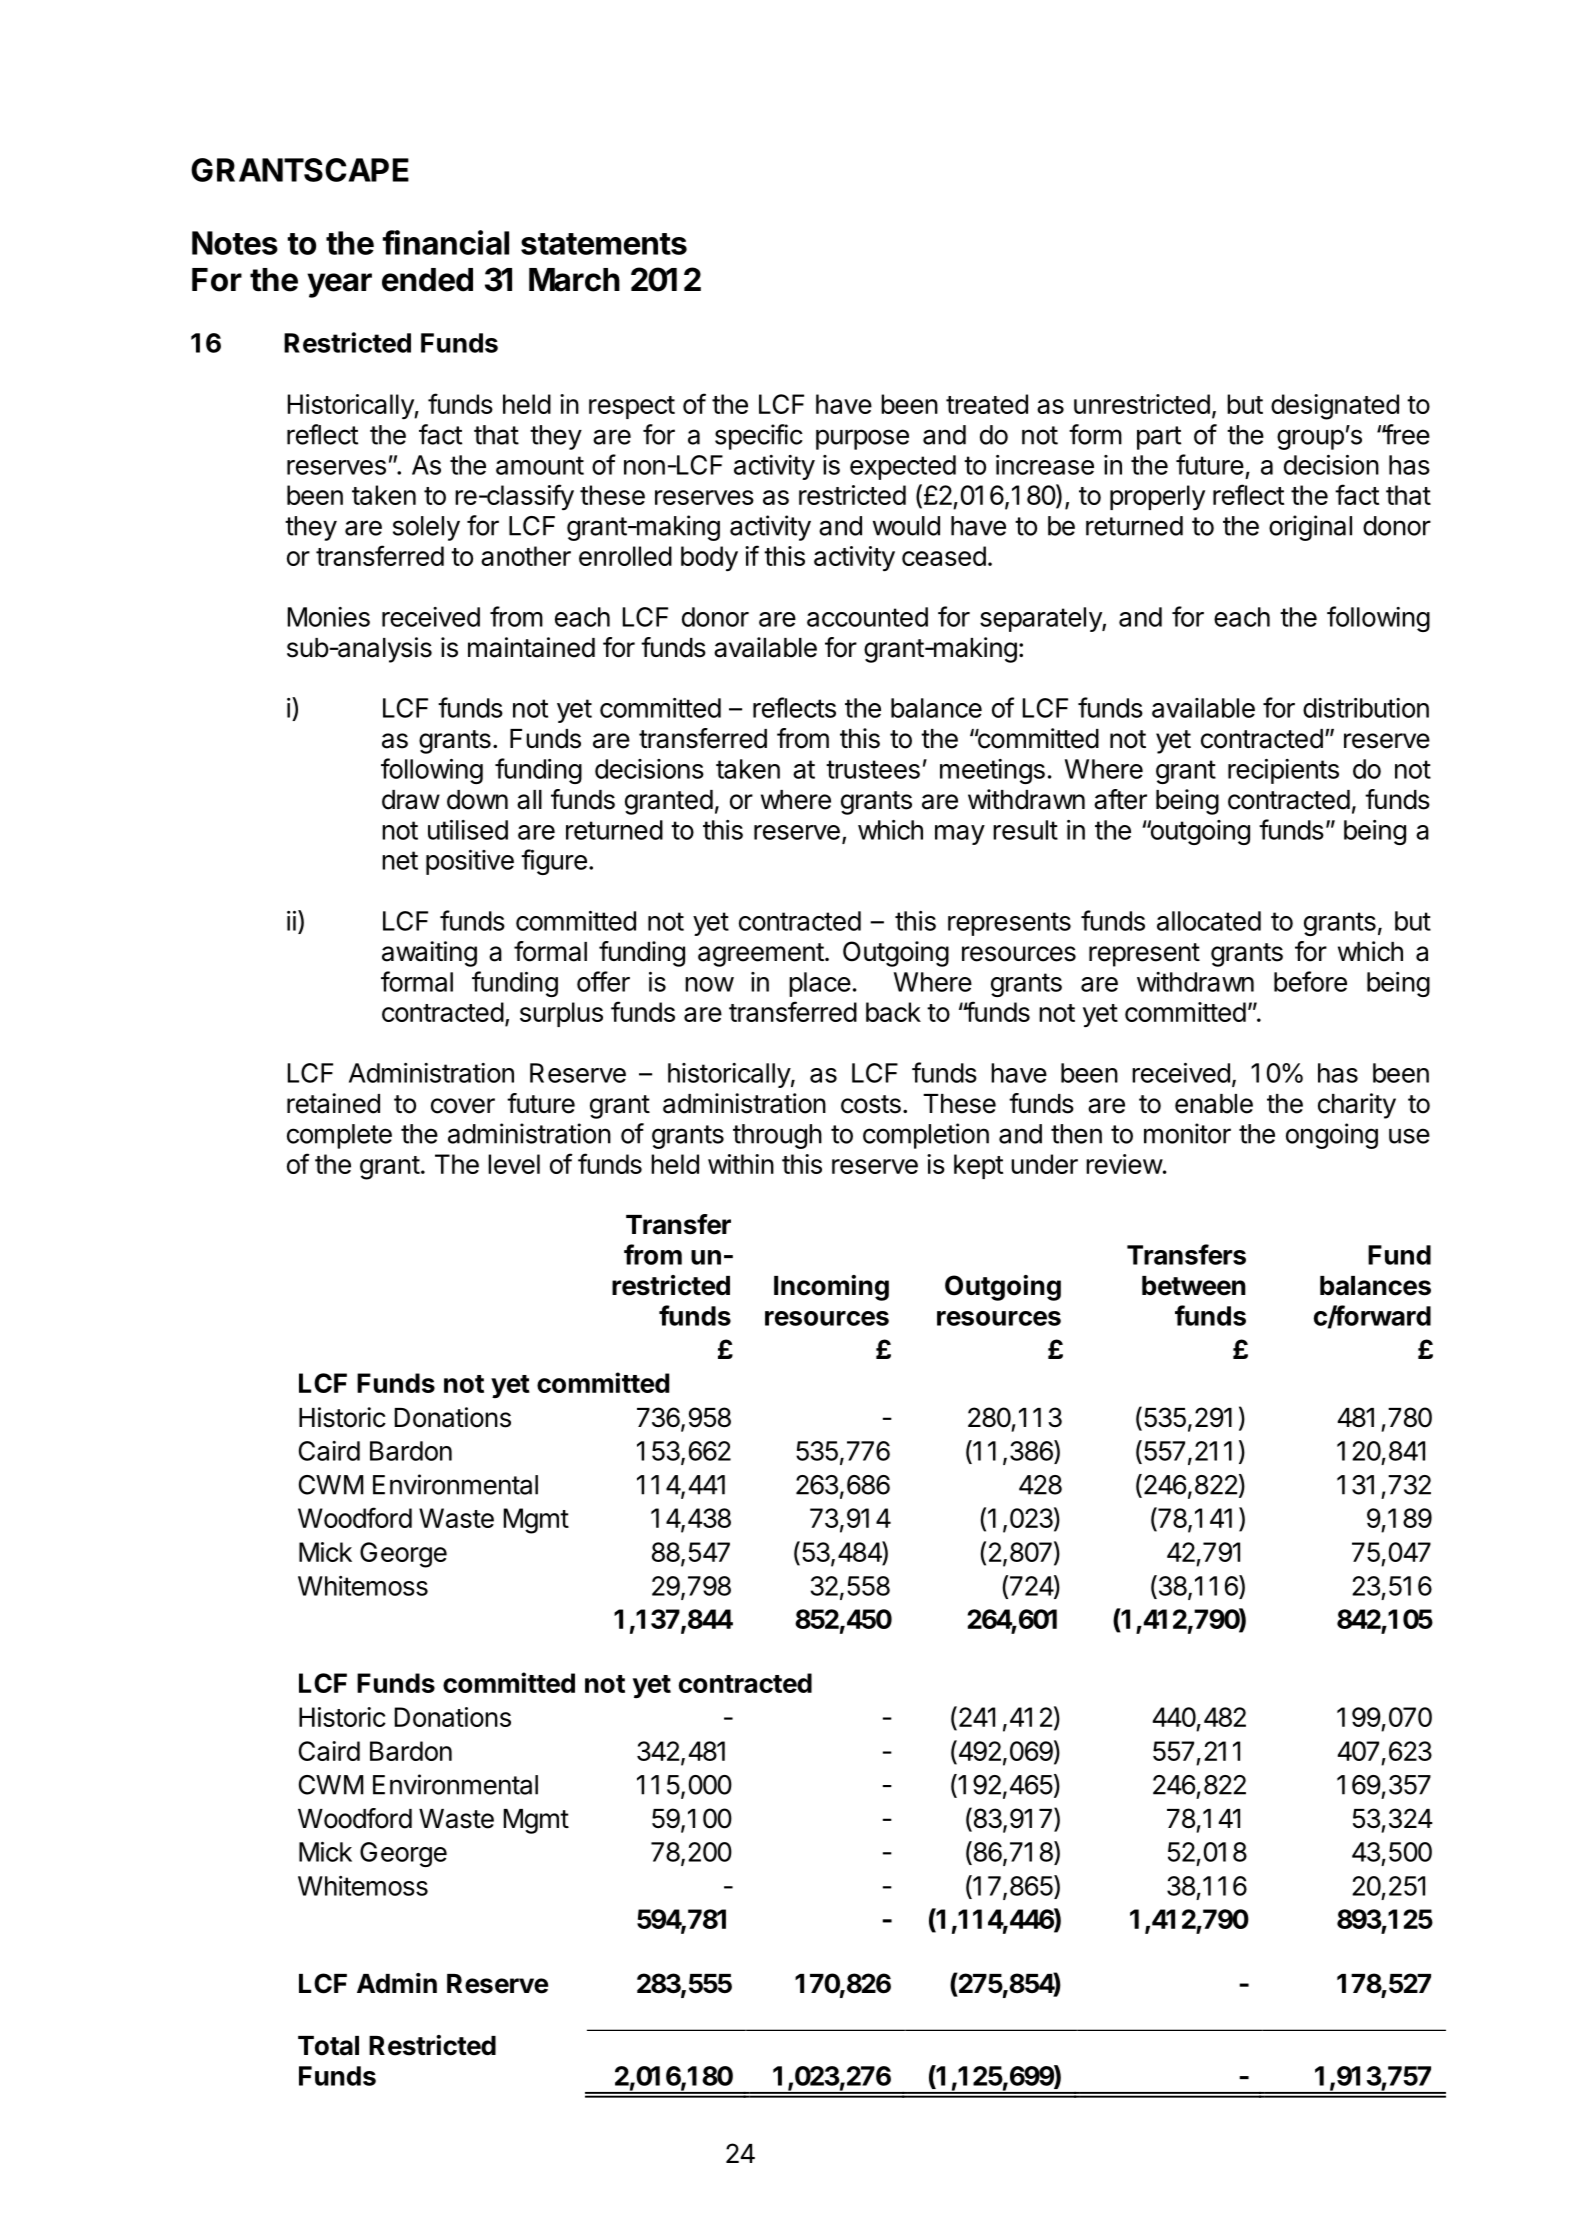 Image resolution: width=1573 pixels, height=2226 pixels. I want to click on Total, so click(328, 2046).
